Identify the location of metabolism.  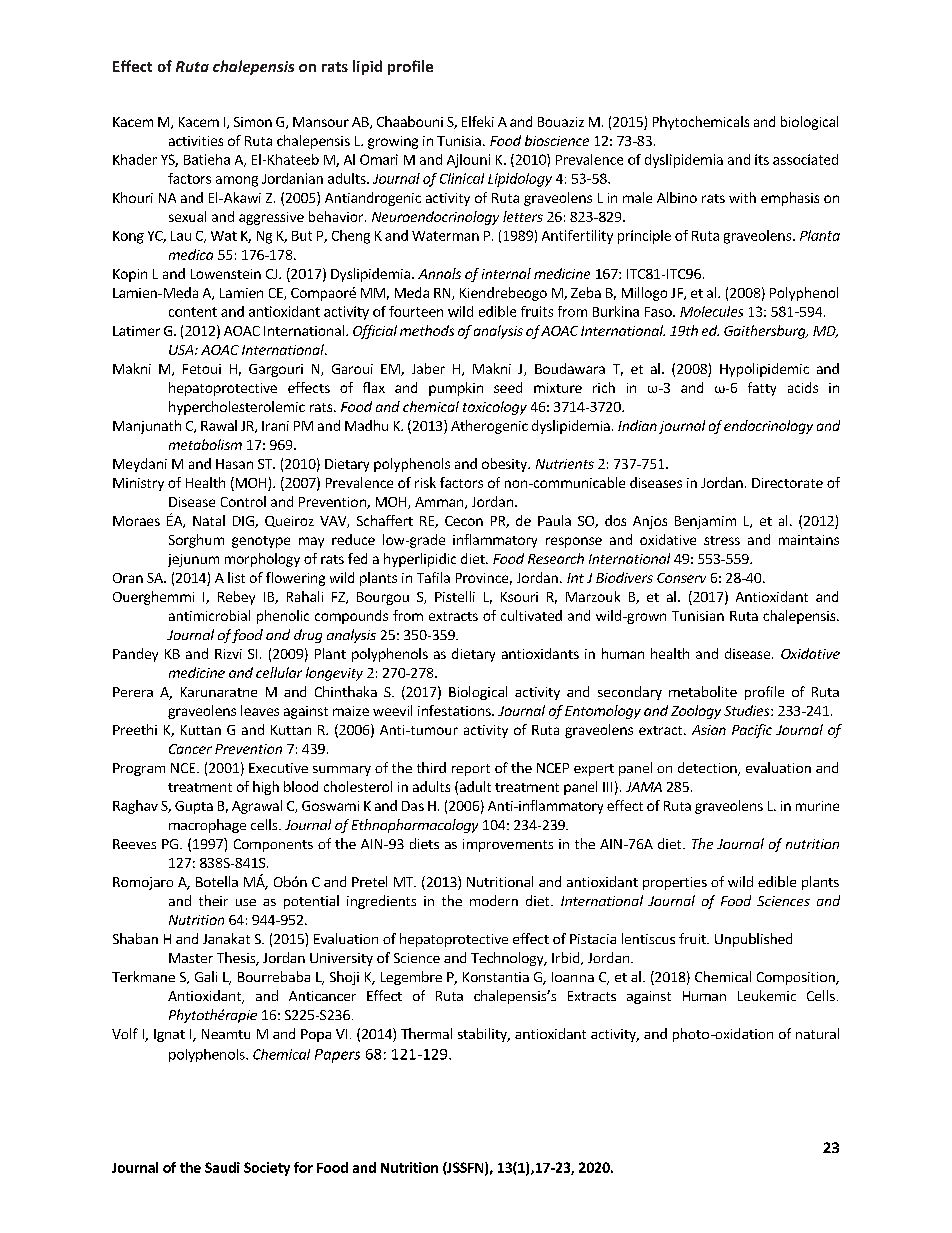
(205, 444).
